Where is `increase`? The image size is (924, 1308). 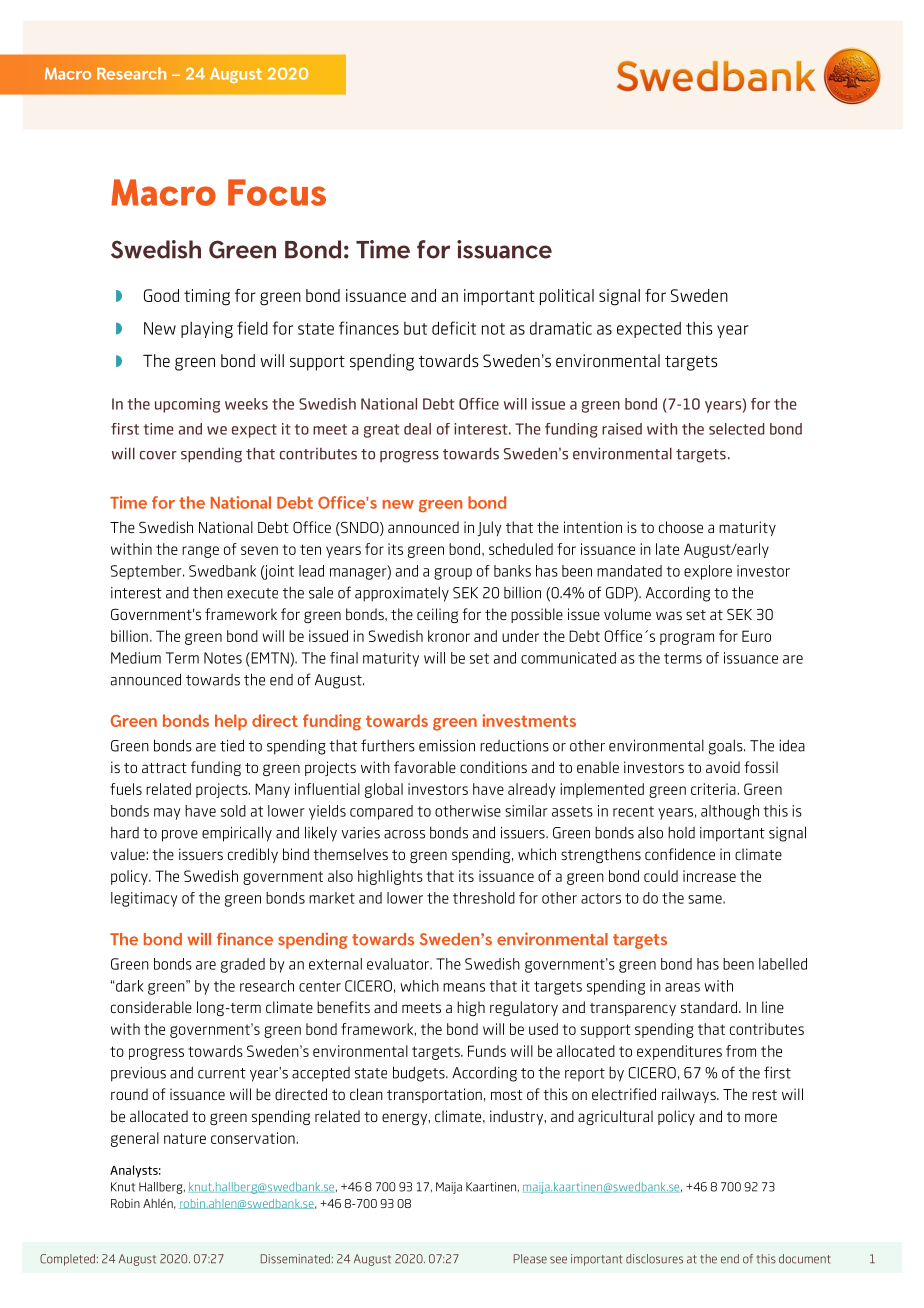
increase is located at coordinates (709, 876).
